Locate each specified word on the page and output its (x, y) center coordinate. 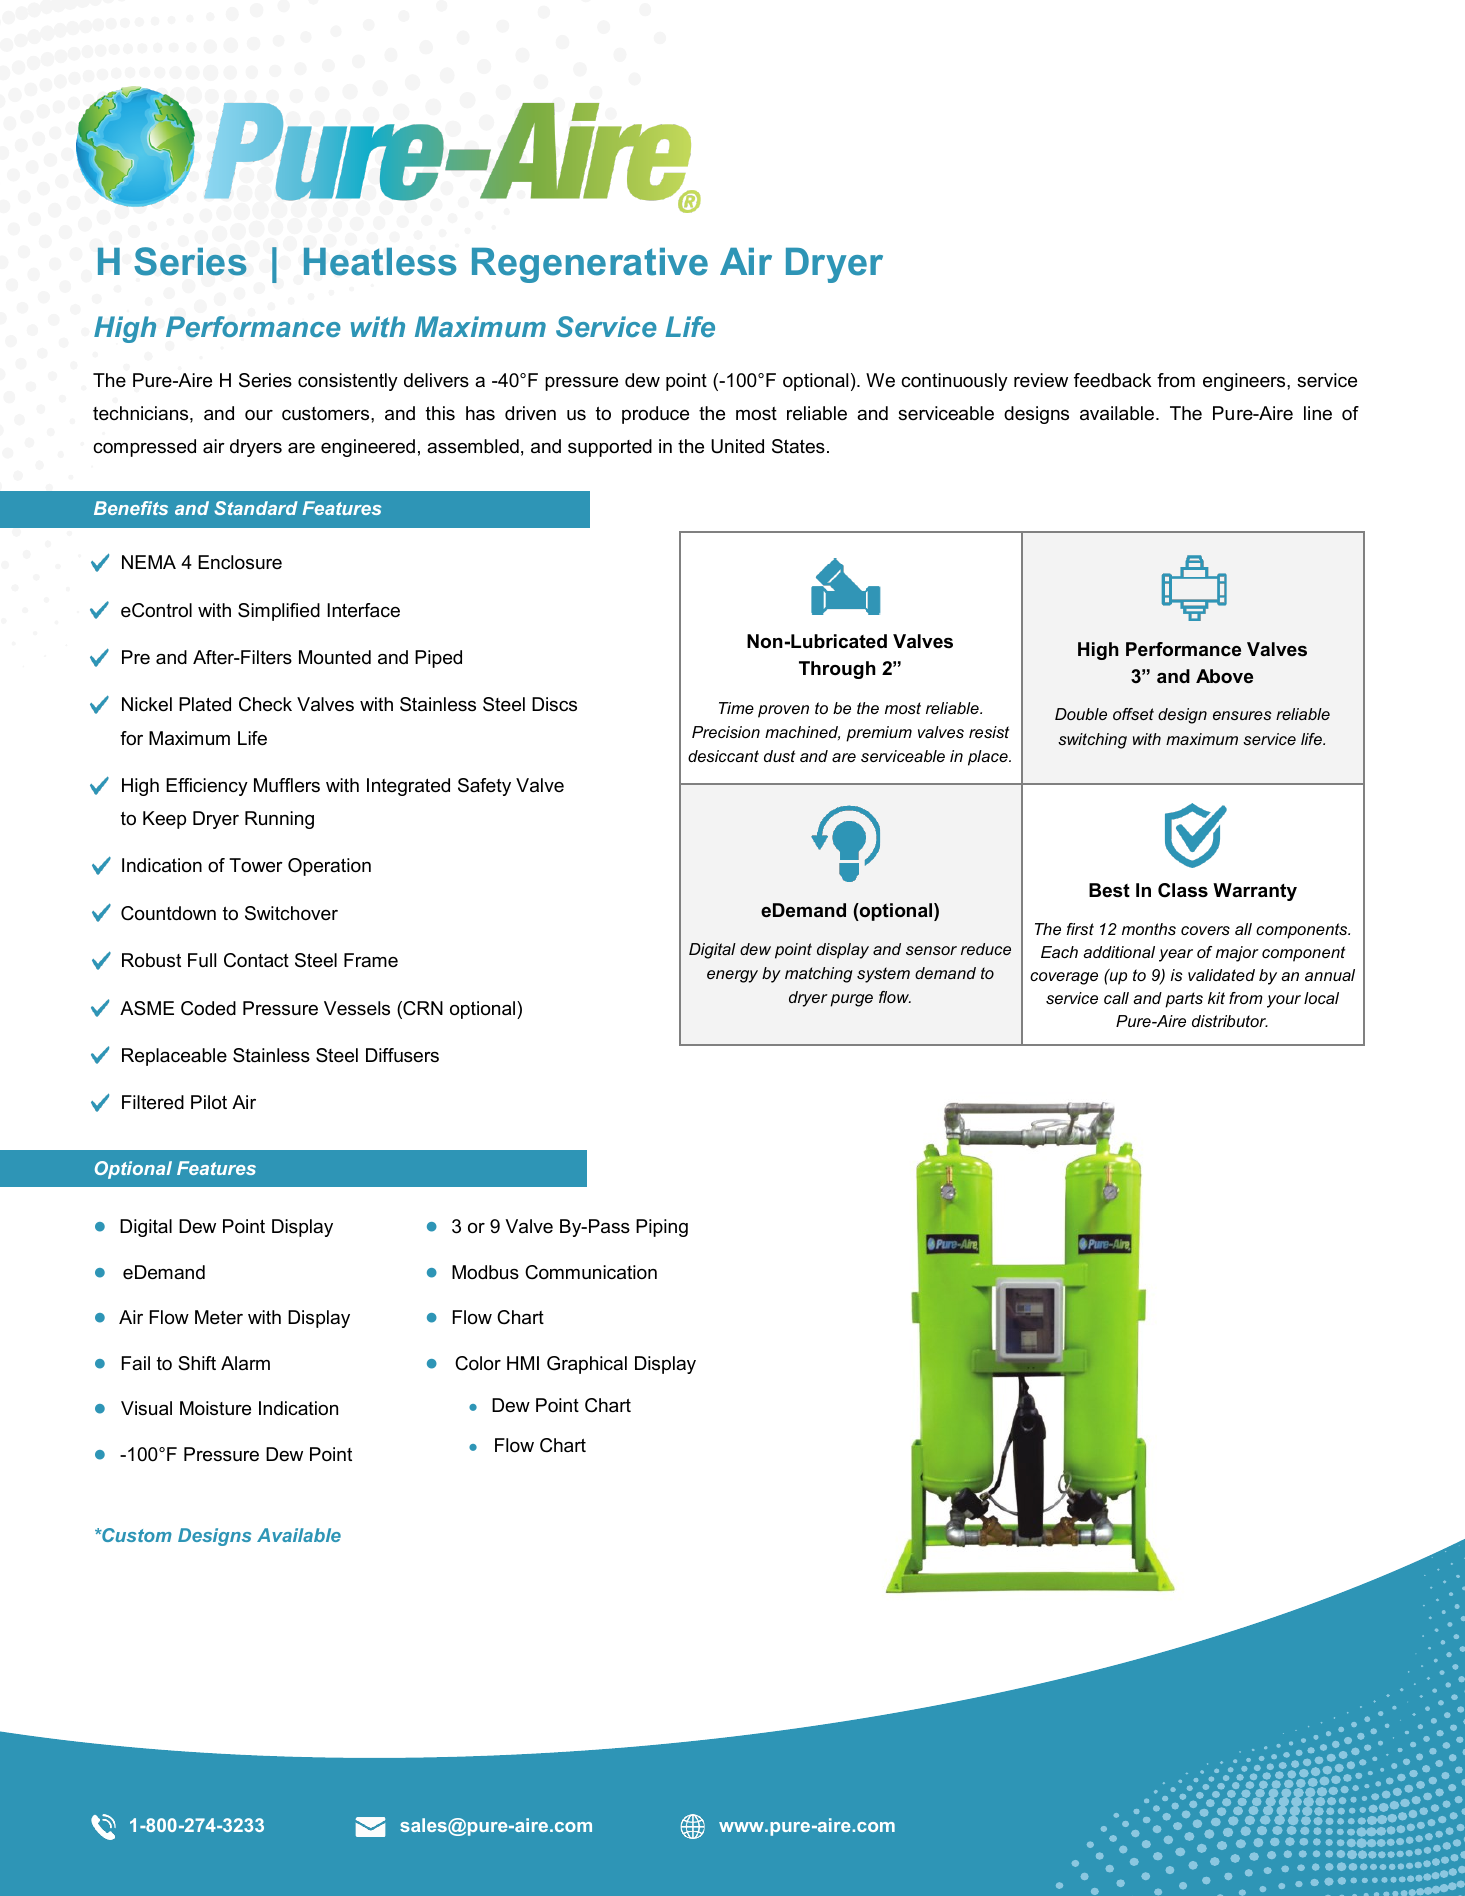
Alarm (245, 1363)
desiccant (723, 756)
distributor (1230, 1021)
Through (837, 670)
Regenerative (590, 265)
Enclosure (240, 562)
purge (851, 1000)
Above (1224, 676)
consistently (348, 382)
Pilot (209, 1102)
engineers (1245, 382)
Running (279, 820)
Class (1183, 890)
